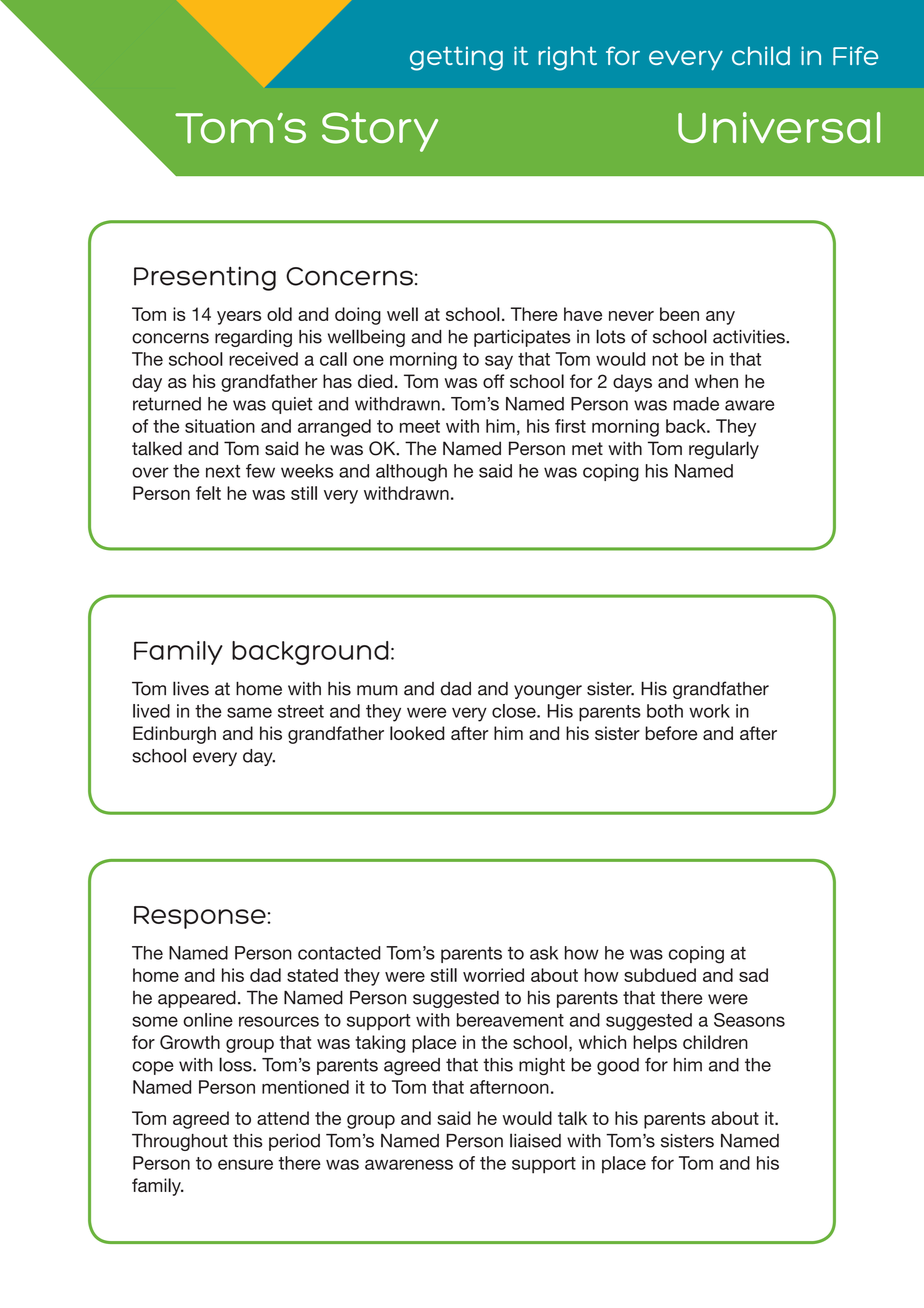  Describe the element at coordinates (499, 362) in the page. I see `say` at that location.
